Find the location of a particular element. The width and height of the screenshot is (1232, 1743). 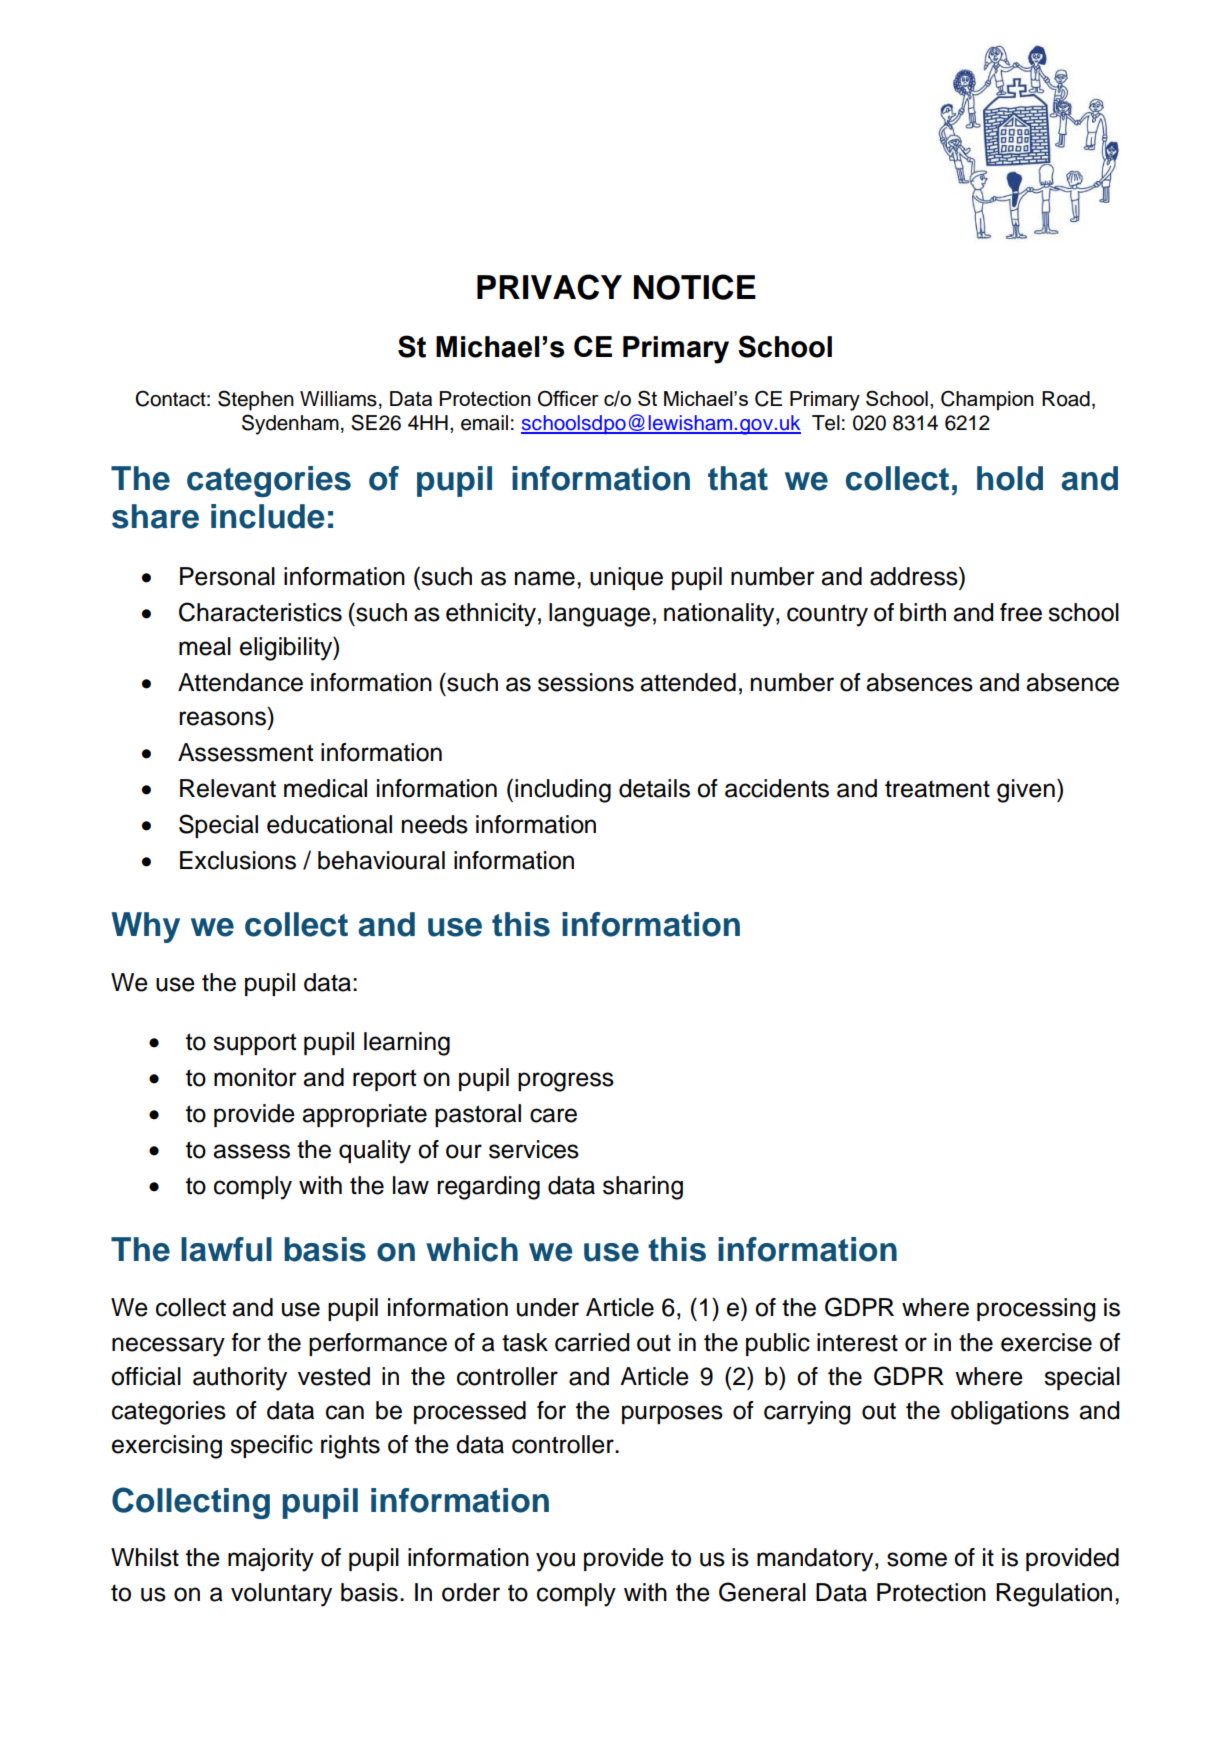

majority is located at coordinates (271, 1560).
